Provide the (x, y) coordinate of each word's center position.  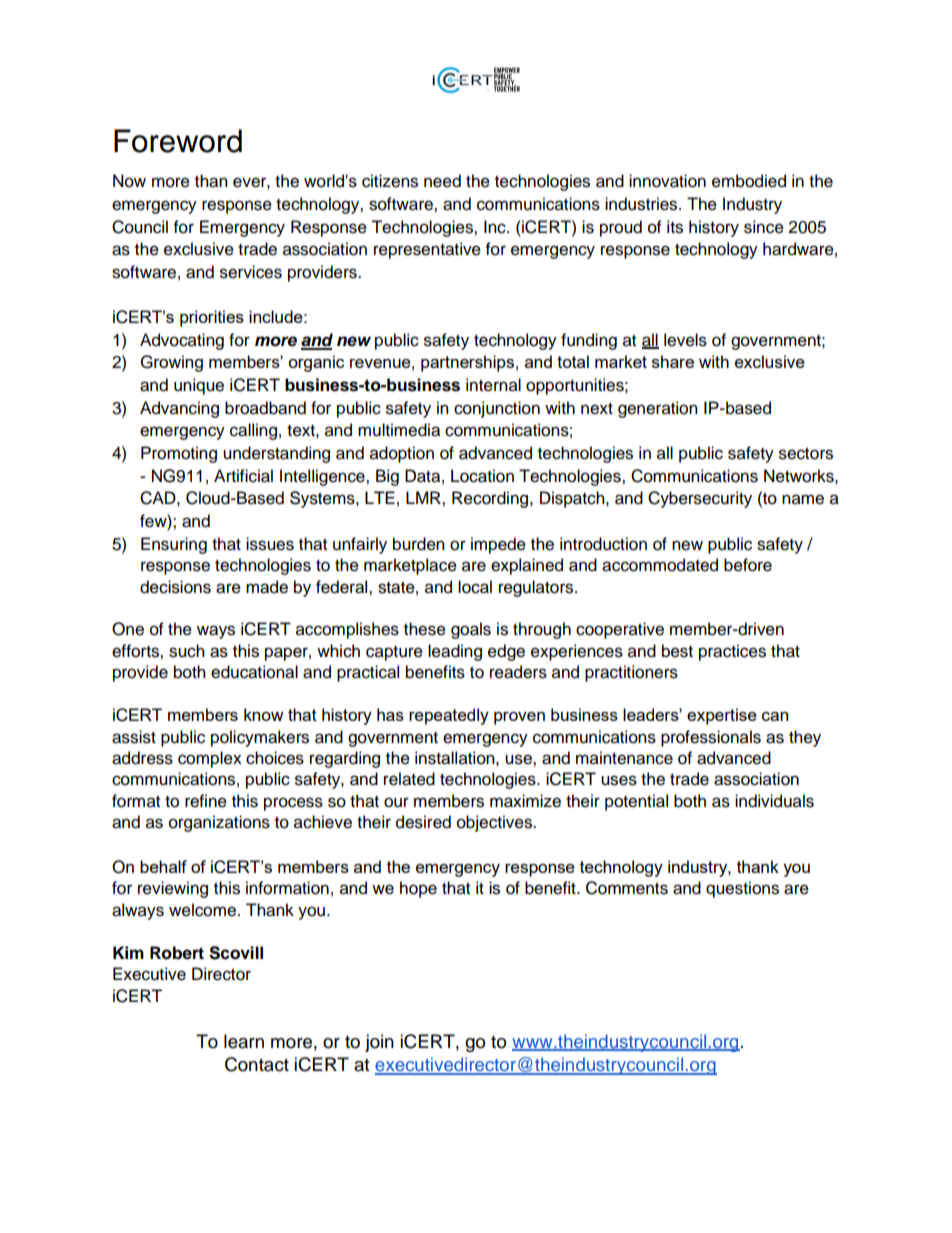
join (379, 1043)
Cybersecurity (700, 499)
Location (482, 476)
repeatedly (449, 716)
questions (742, 889)
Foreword (178, 141)
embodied (749, 181)
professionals (711, 738)
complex (210, 759)
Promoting (179, 454)
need (442, 181)
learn (244, 1041)
